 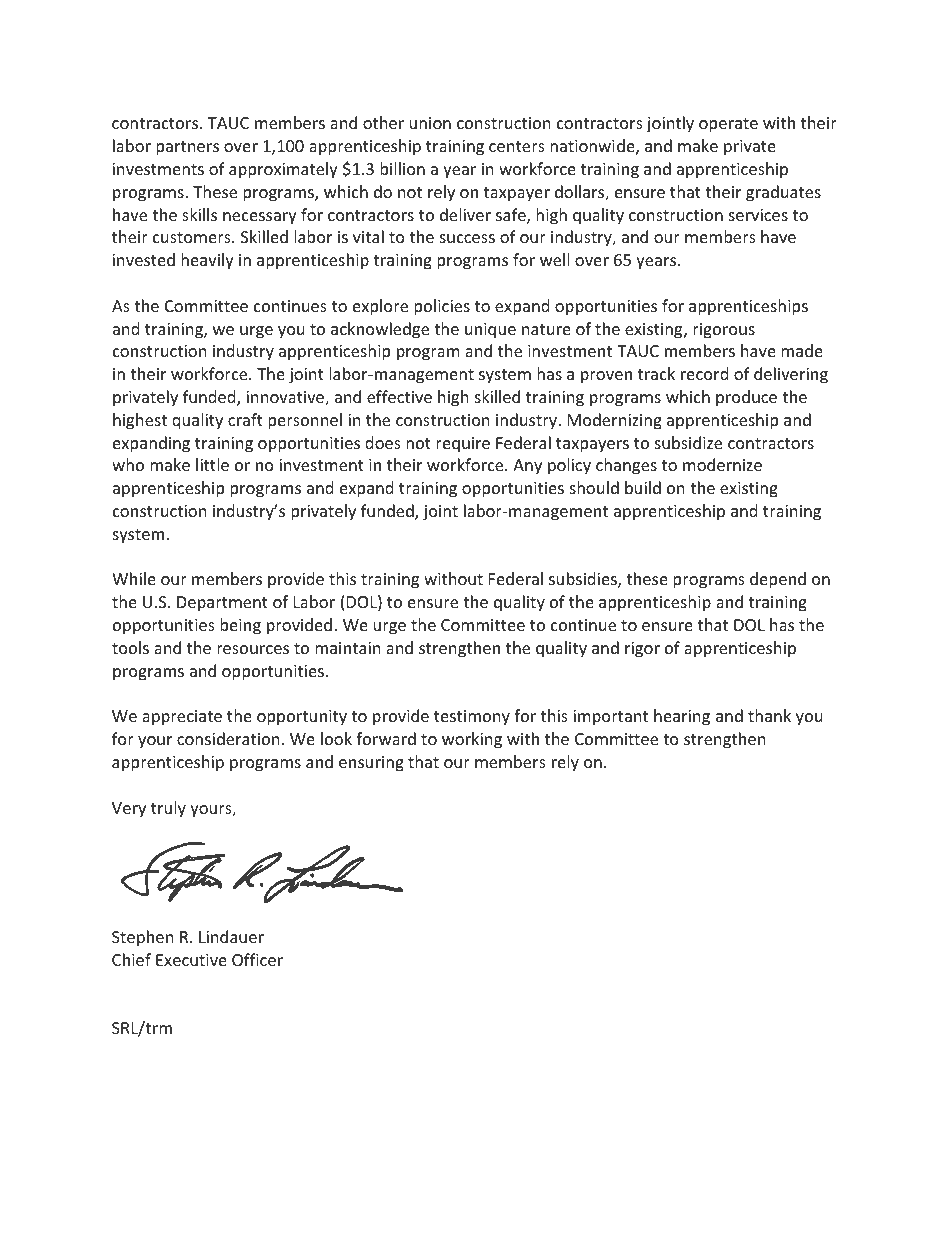 What do you see at coordinates (472, 740) in the screenshot?
I see `working` at bounding box center [472, 740].
